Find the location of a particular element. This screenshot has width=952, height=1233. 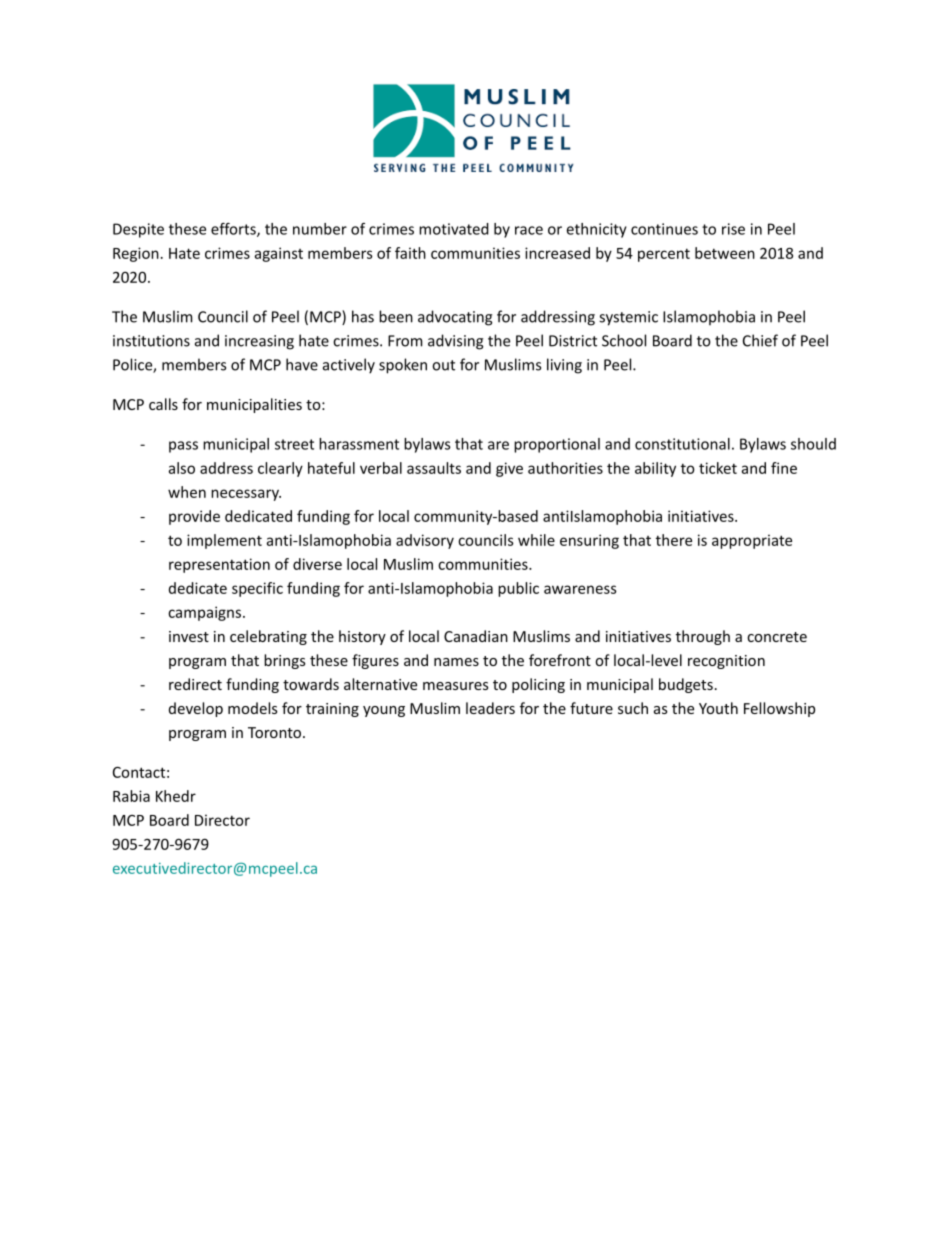

Rabia is located at coordinates (131, 796).
